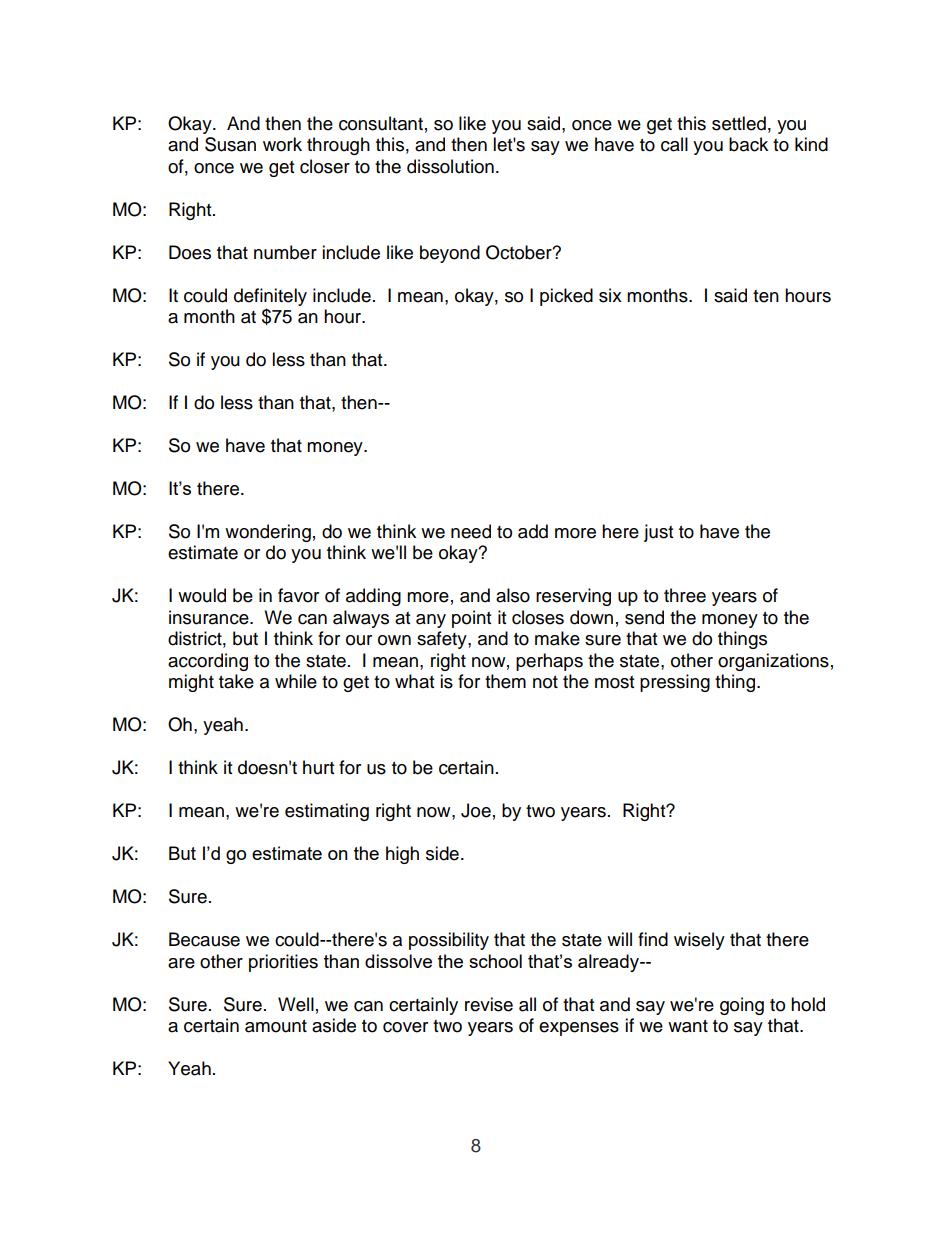  Describe the element at coordinates (489, 1004) in the screenshot. I see `revise` at that location.
